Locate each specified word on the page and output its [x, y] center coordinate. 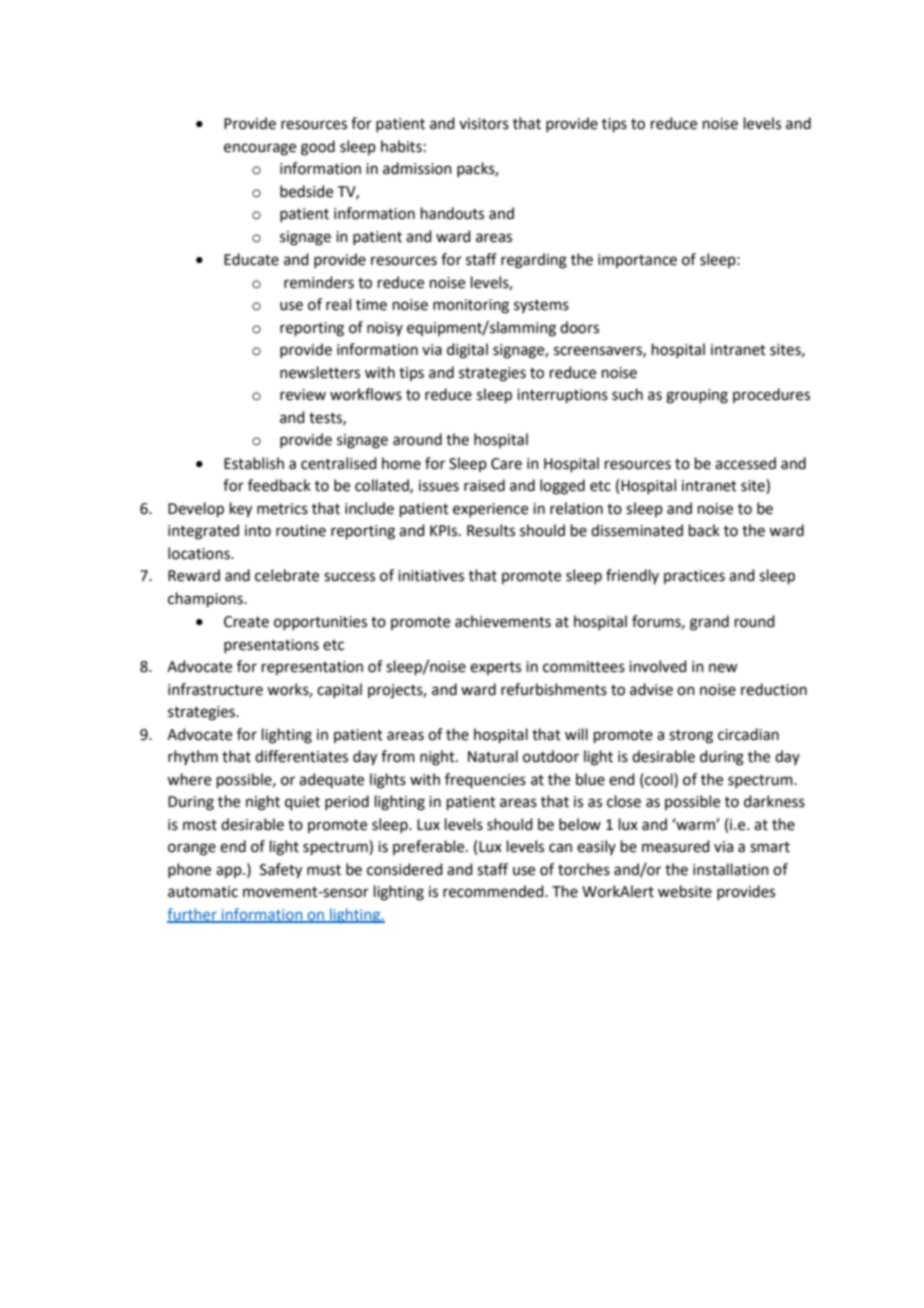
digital [467, 351]
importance [637, 261]
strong [691, 737]
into [258, 531]
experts [495, 668]
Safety [281, 871]
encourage [260, 149]
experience [490, 510]
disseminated [637, 530]
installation [731, 869]
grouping [697, 396]
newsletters [320, 372]
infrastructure [215, 689]
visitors [484, 124]
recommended [494, 891]
